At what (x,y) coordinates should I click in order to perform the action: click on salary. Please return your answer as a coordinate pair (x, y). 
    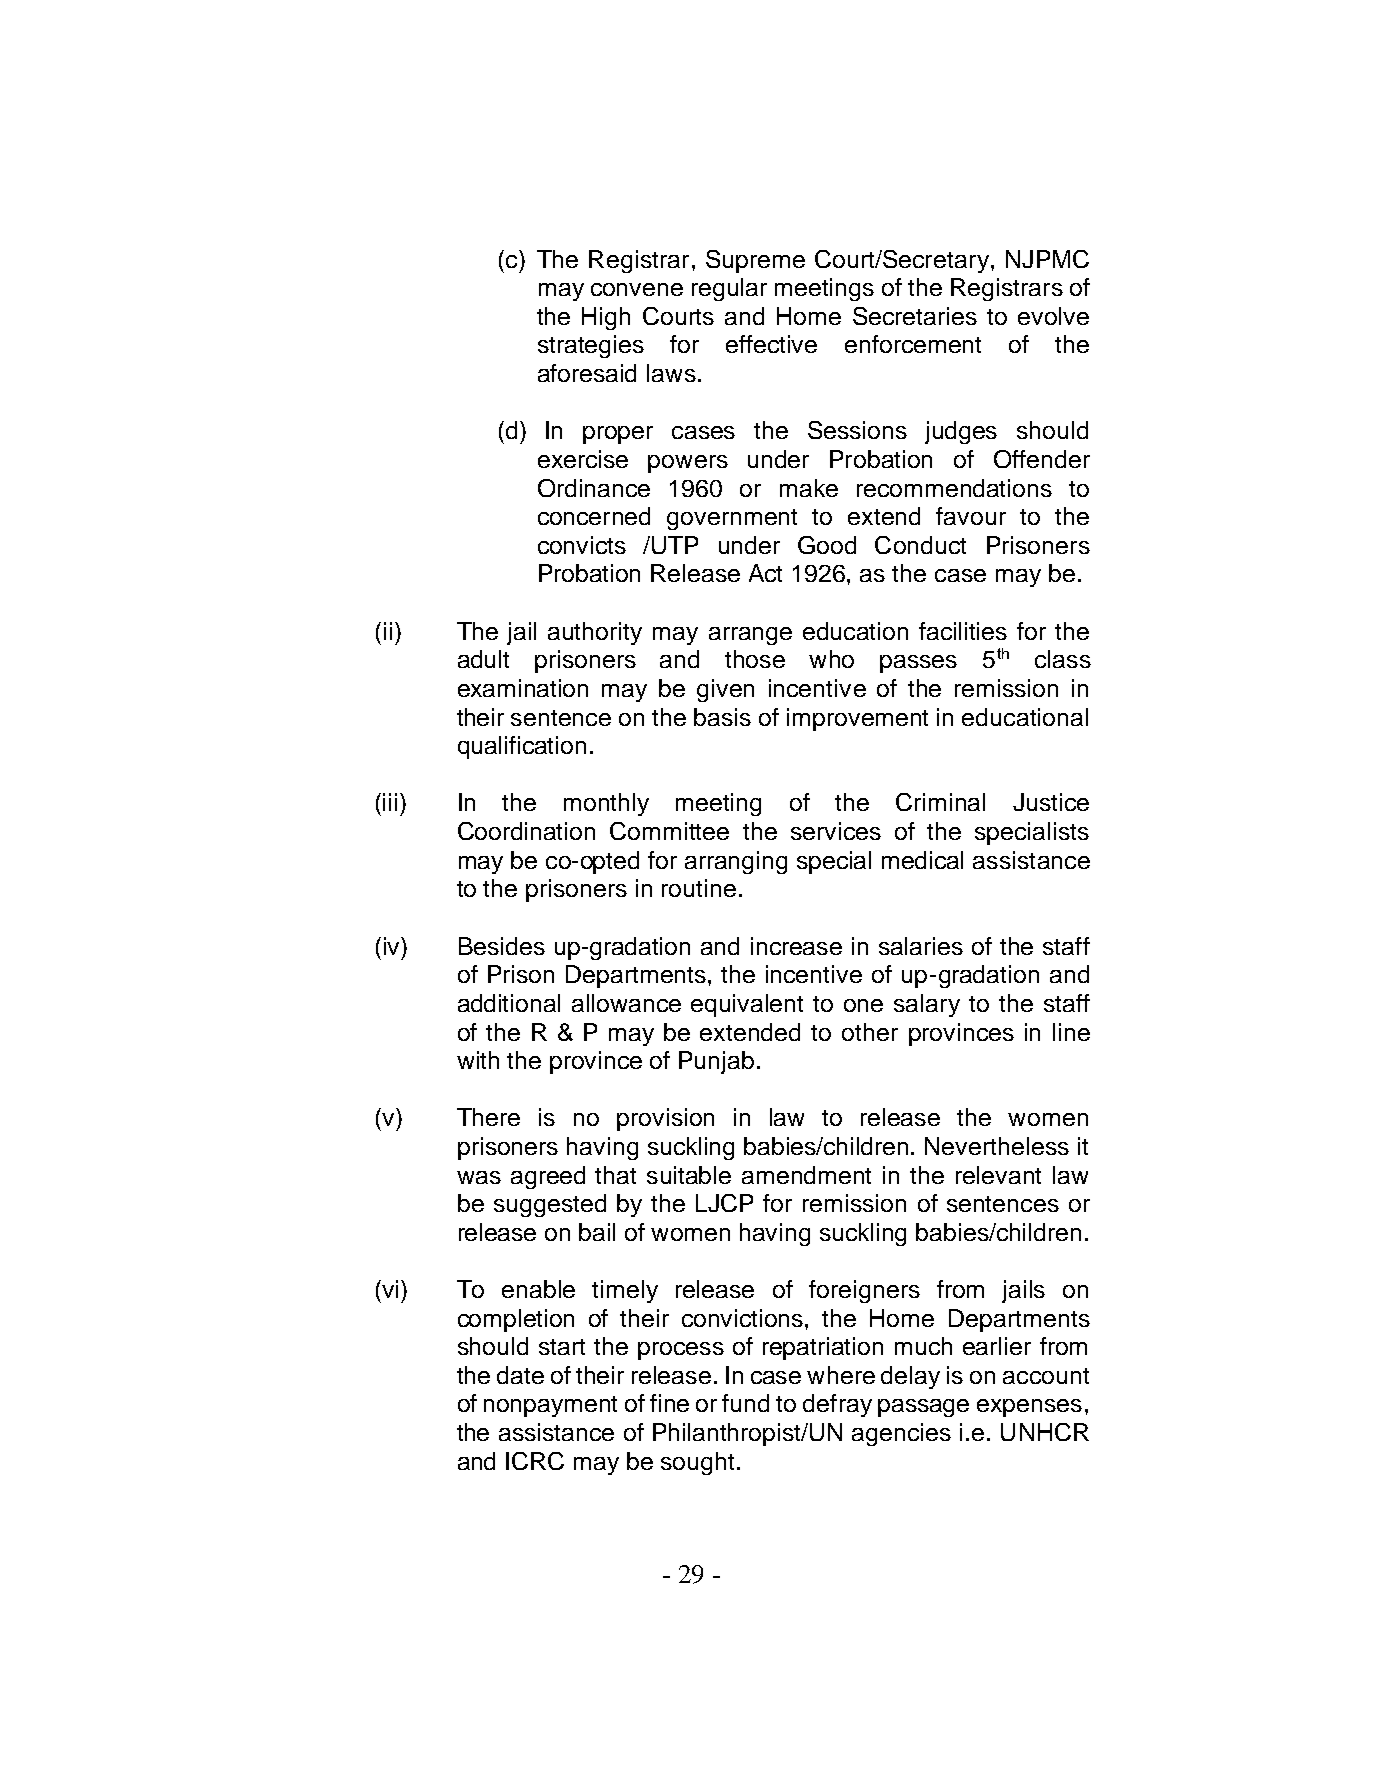
    Looking at the image, I should click on (927, 1005).
